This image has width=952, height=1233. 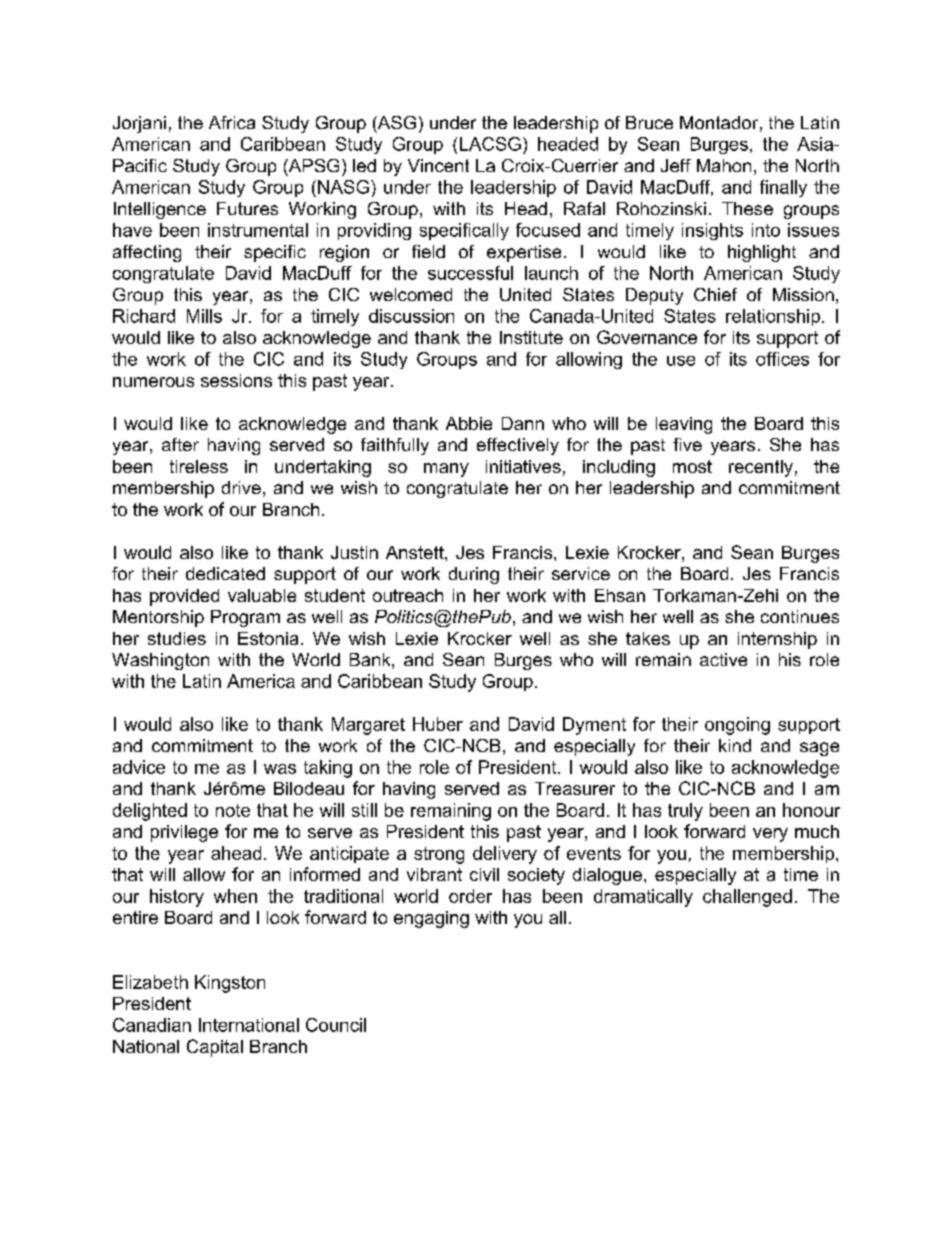 What do you see at coordinates (215, 1048) in the image?
I see `Capital` at bounding box center [215, 1048].
